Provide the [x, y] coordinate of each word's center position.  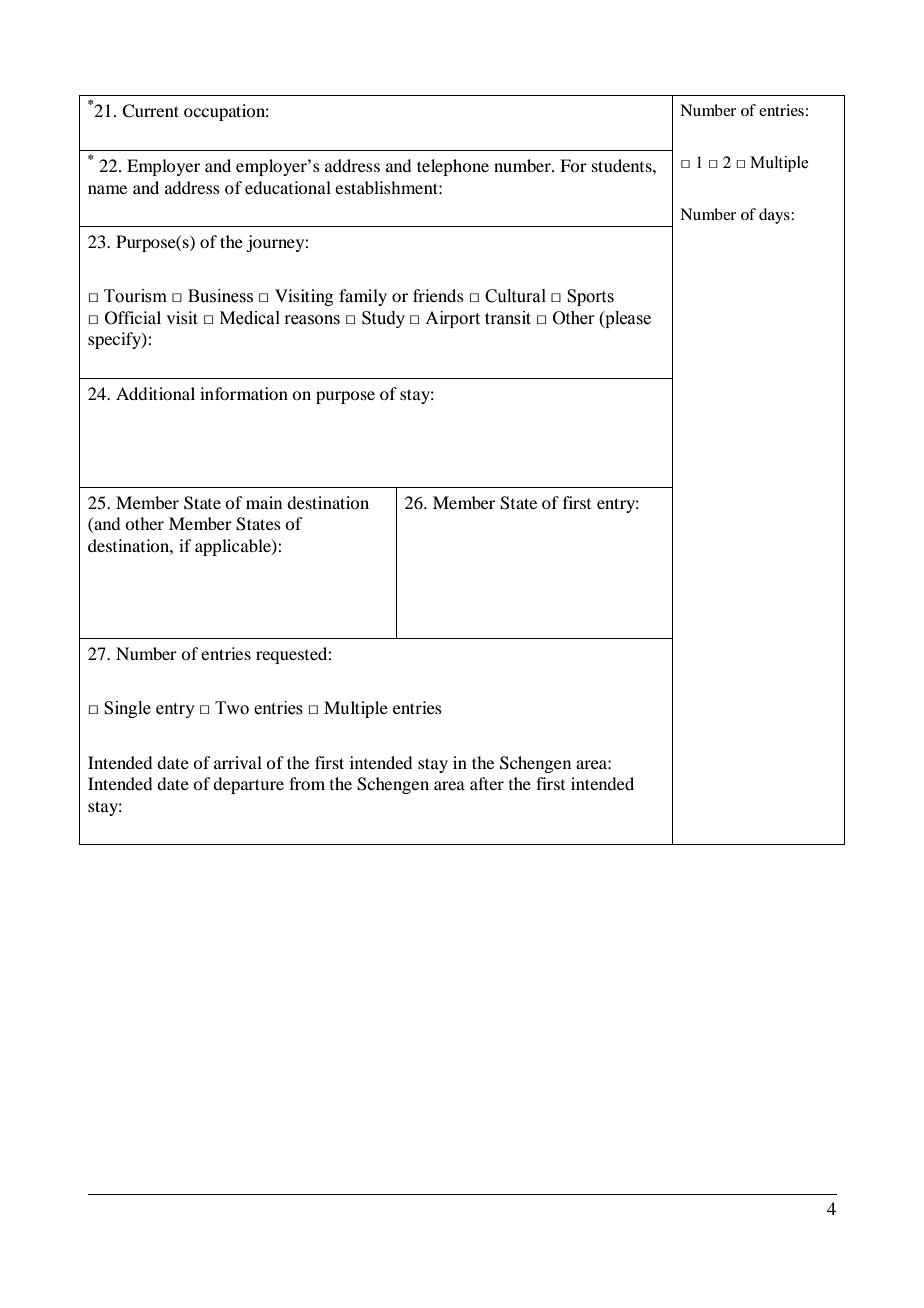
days [775, 216]
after [487, 783]
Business [220, 296]
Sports [590, 297]
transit [508, 318]
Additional [155, 393]
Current [150, 111]
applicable [234, 547]
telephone [453, 167]
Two [232, 708]
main [264, 502]
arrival [238, 762]
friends [438, 295]
